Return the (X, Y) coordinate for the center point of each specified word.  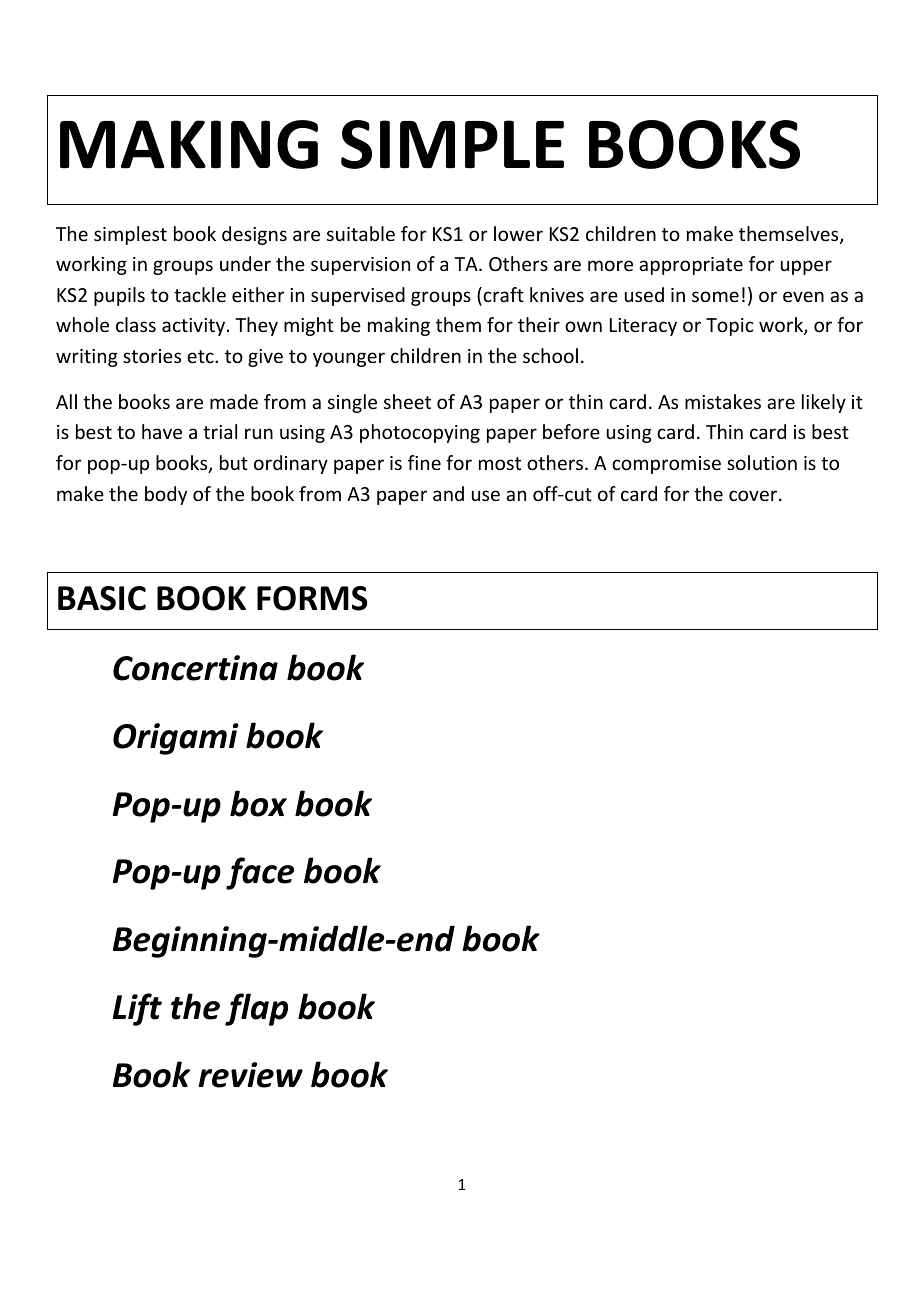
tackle (200, 294)
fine (424, 462)
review (250, 1075)
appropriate (691, 266)
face (260, 873)
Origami (176, 739)
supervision (360, 266)
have (162, 431)
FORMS (312, 598)
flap (256, 1009)
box (258, 803)
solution (762, 462)
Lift (137, 1009)
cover (754, 495)
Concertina (195, 668)
